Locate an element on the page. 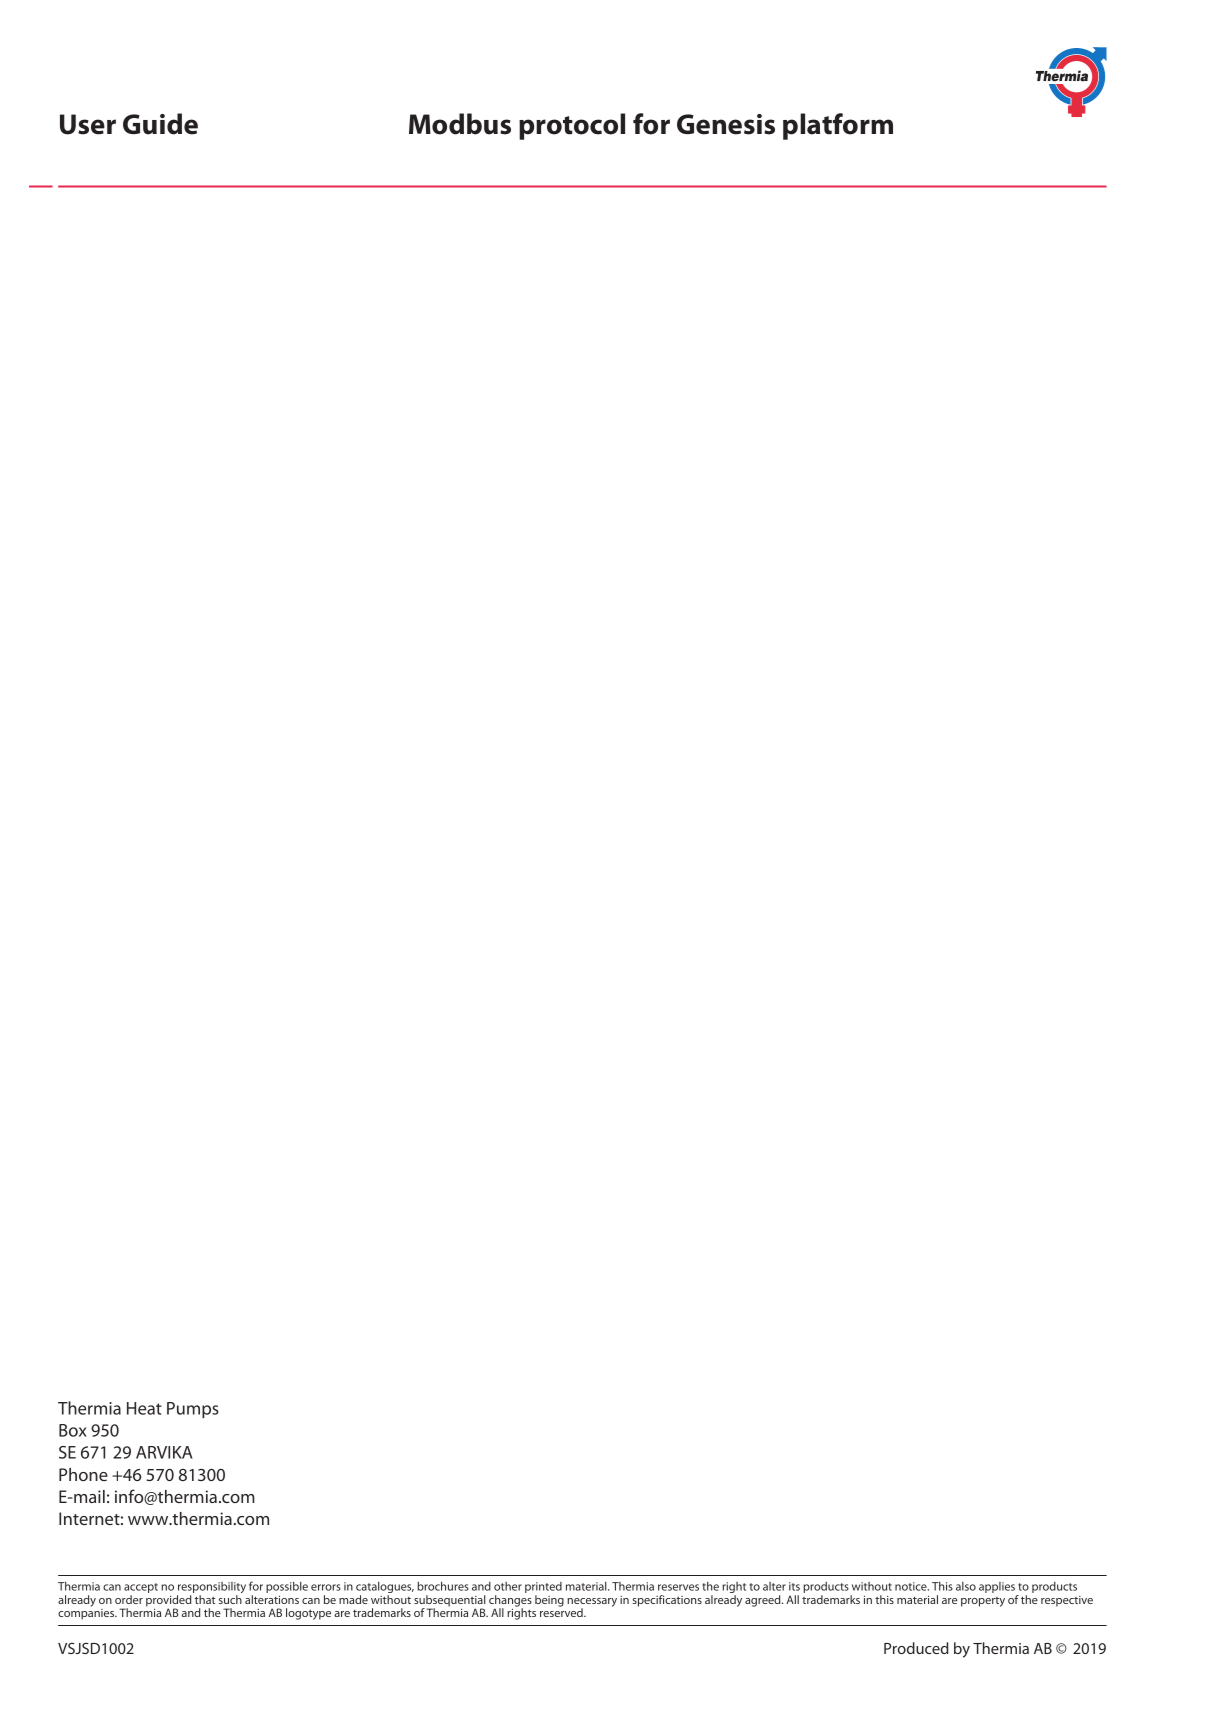 The height and width of the page is (1730, 1223). also is located at coordinates (966, 1586).
